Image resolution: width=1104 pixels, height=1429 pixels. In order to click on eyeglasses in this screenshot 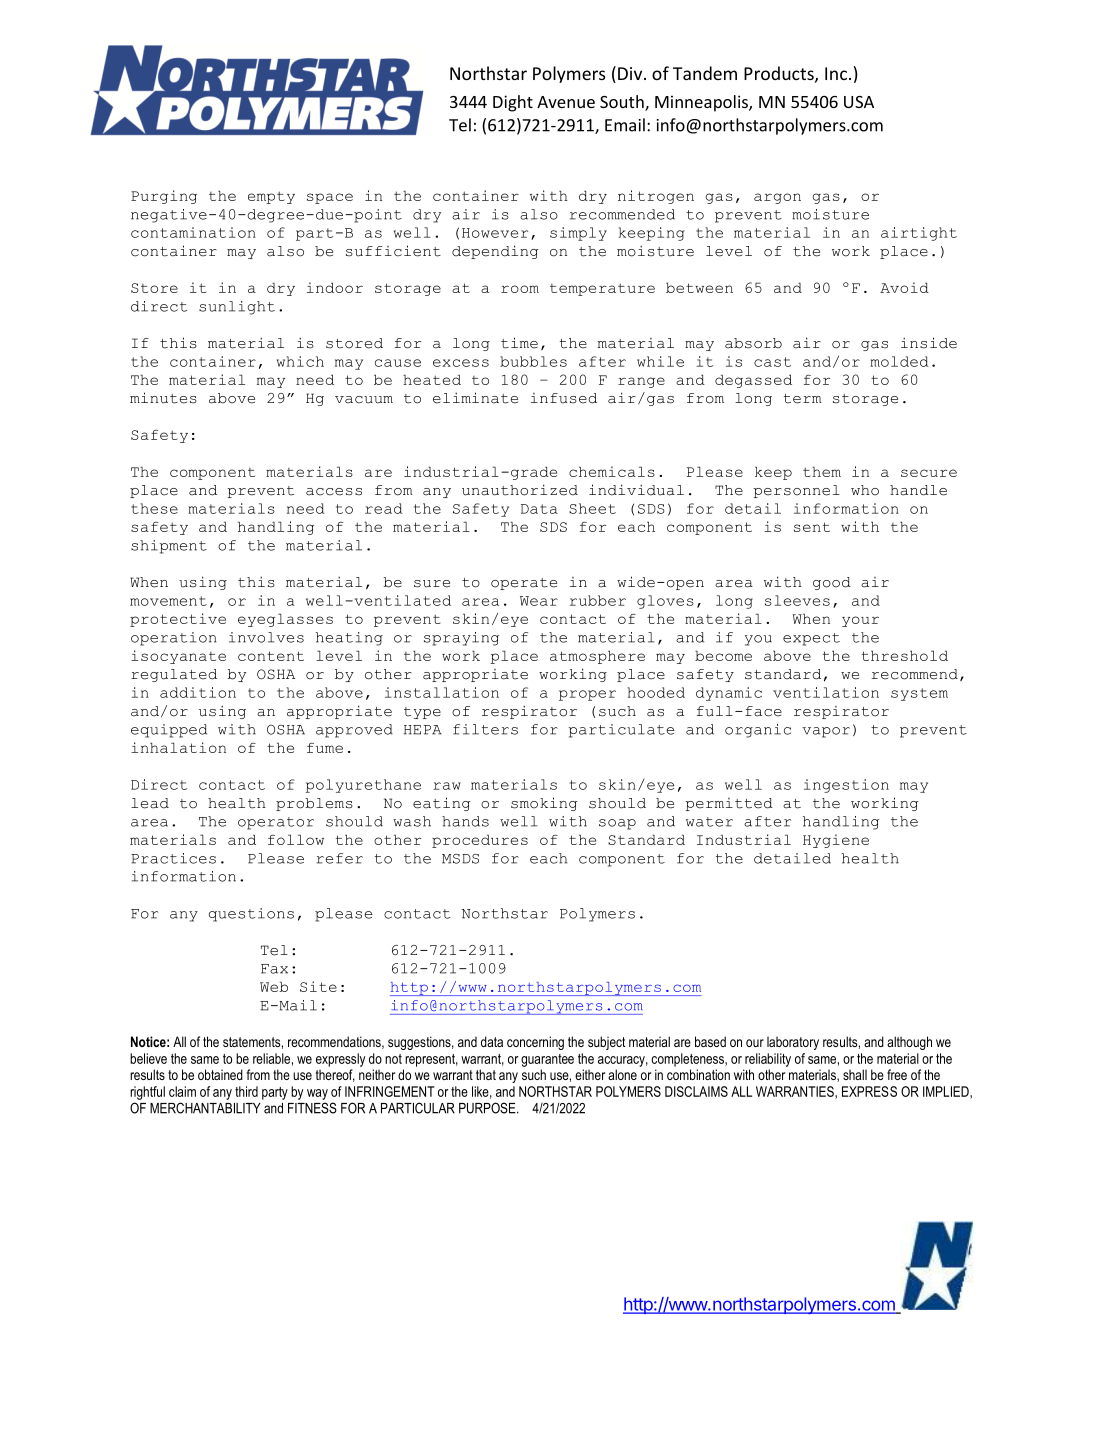, I will do `click(285, 620)`.
